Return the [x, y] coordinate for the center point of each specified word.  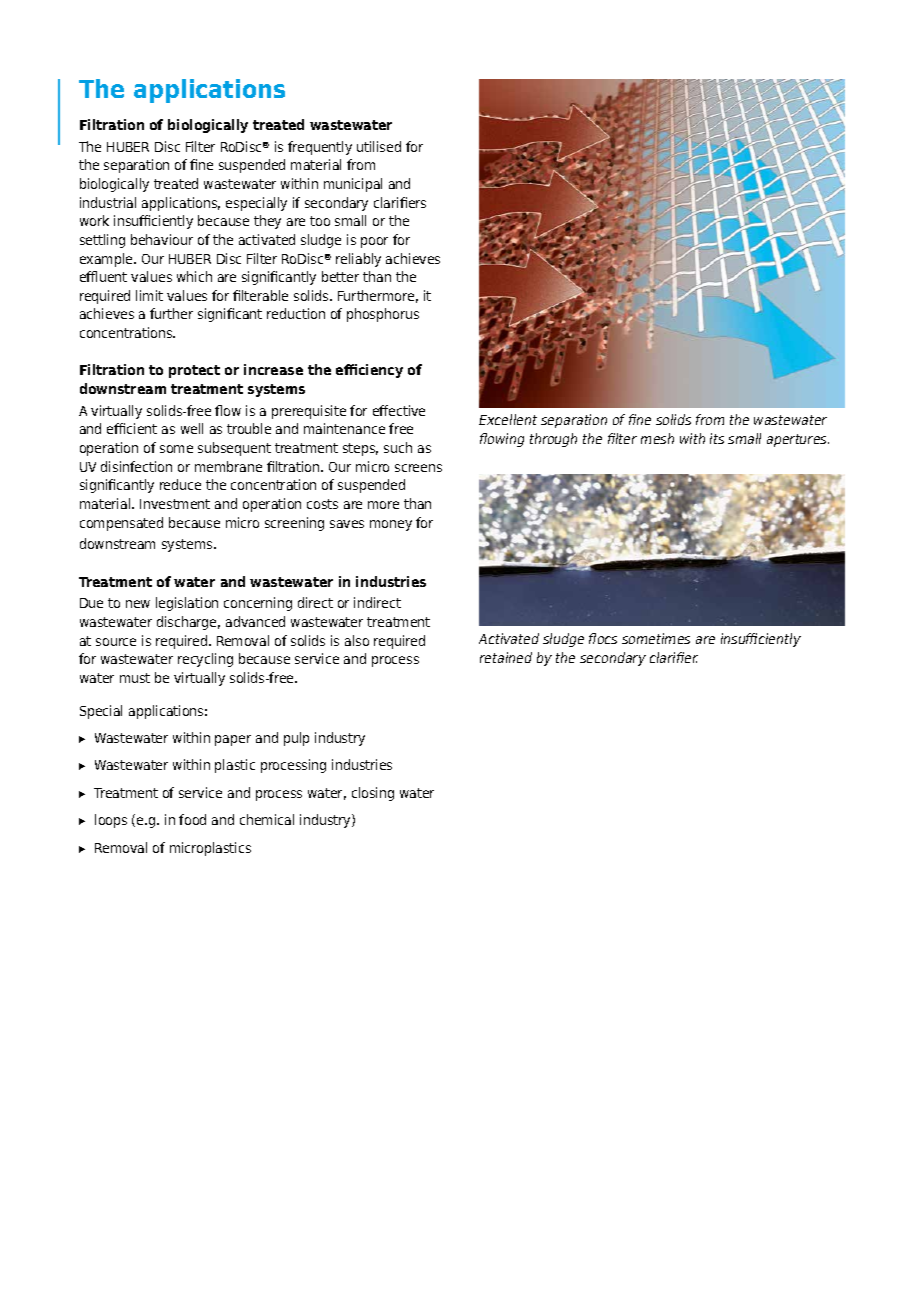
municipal [353, 185]
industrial [108, 202]
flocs [603, 638]
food [192, 819]
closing [373, 794]
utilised [379, 146]
